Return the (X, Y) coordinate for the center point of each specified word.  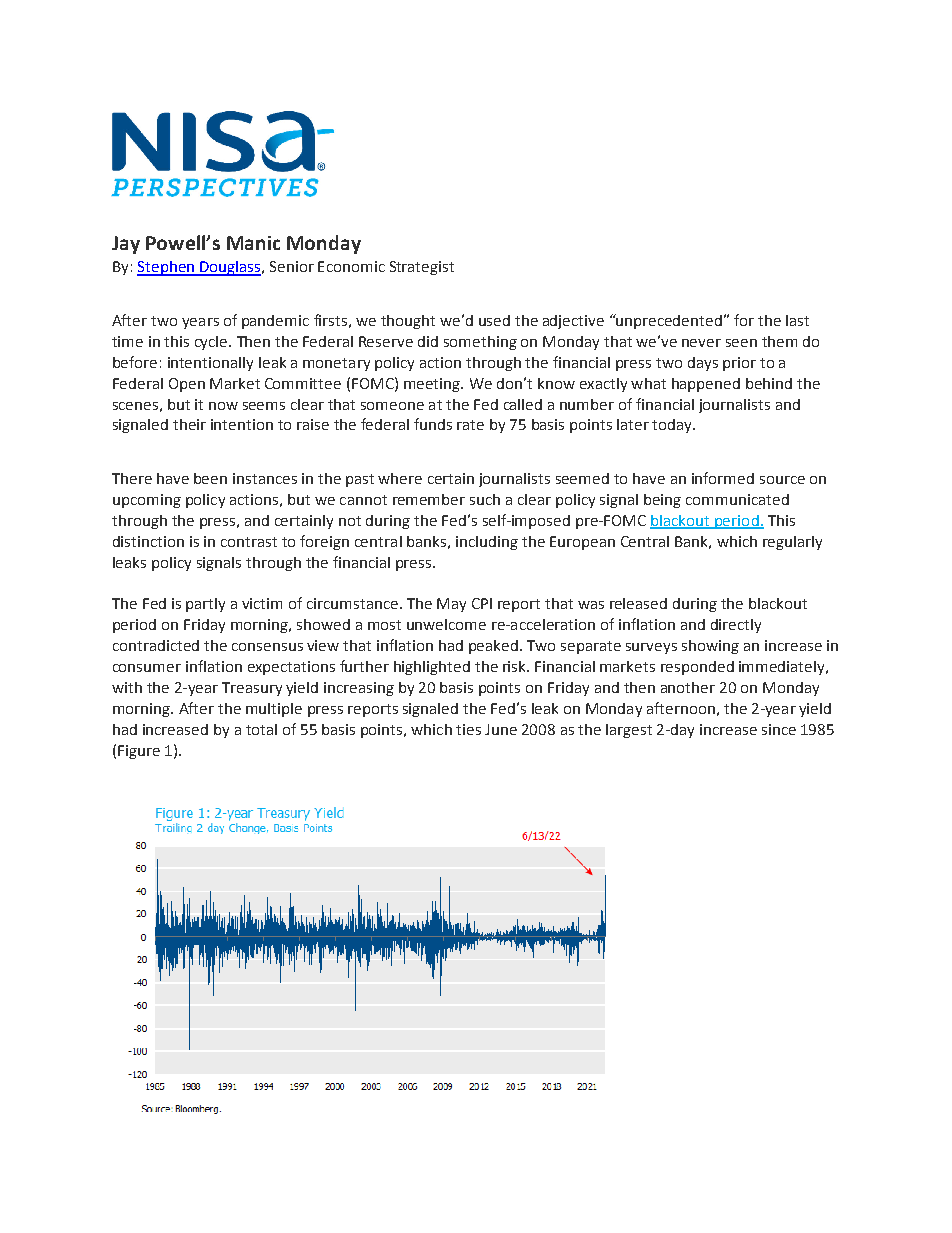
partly (205, 605)
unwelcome (446, 624)
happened (706, 385)
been (210, 478)
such (485, 499)
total (261, 729)
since (779, 729)
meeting (433, 385)
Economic (351, 266)
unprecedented (668, 321)
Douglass (230, 268)
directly (736, 626)
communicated (737, 499)
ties (468, 729)
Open (187, 385)
